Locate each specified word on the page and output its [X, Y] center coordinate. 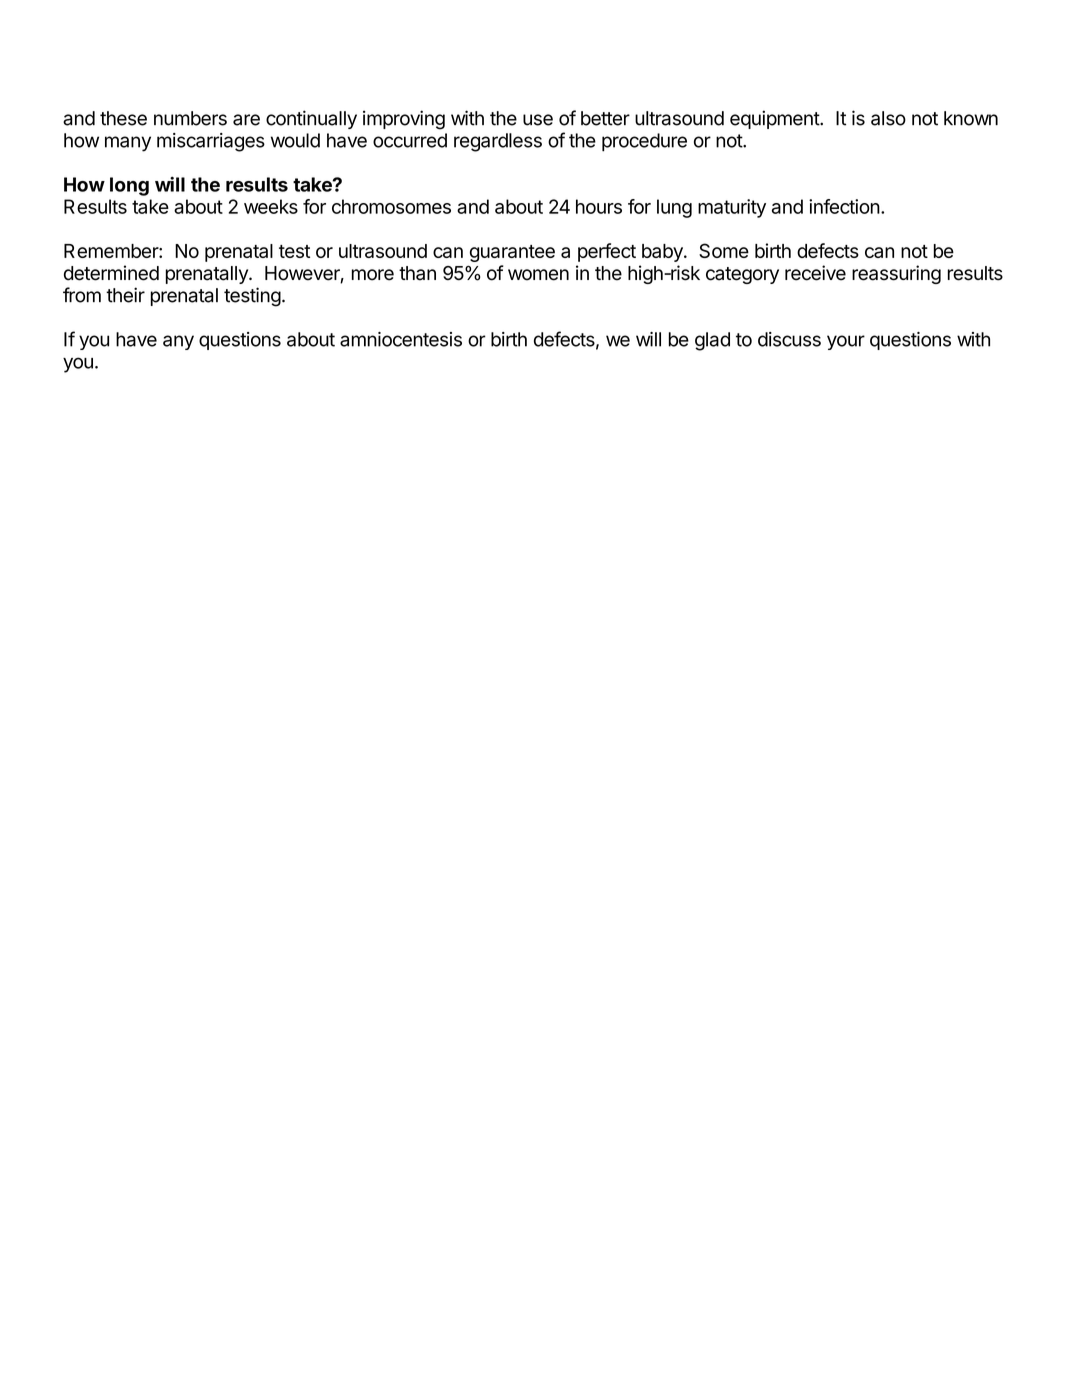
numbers [190, 118]
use [538, 120]
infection [844, 206]
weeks [271, 206]
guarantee [512, 253]
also [888, 118]
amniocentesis [401, 339]
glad [712, 341]
